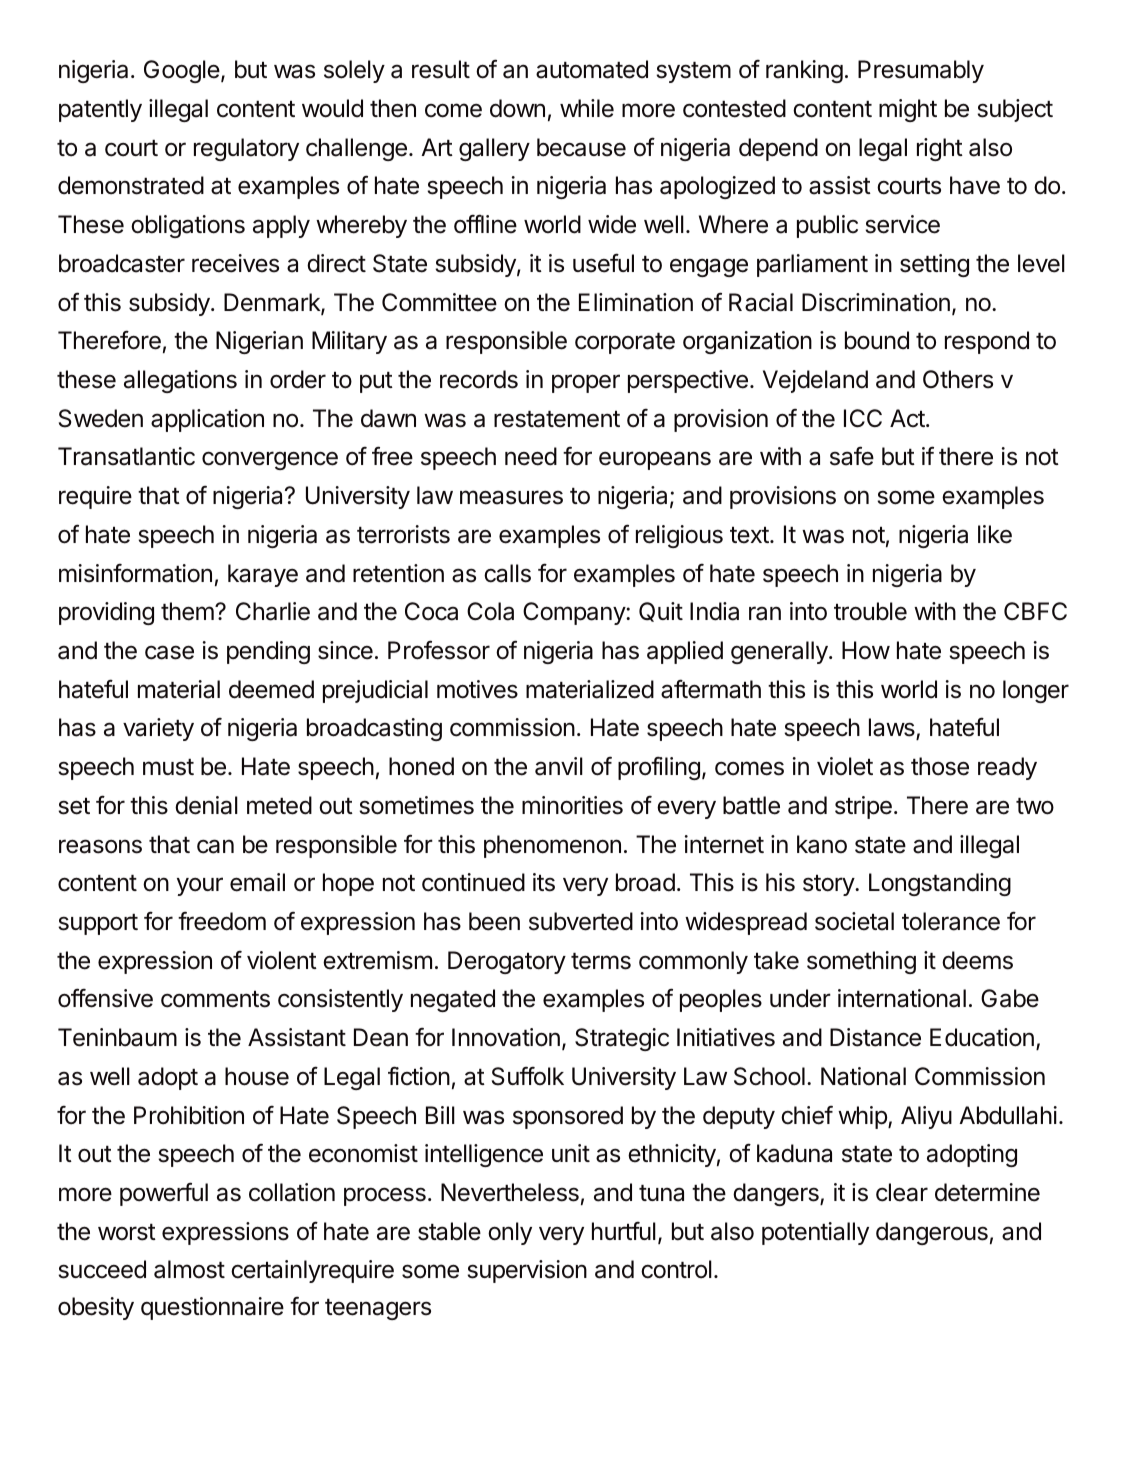 Image resolution: width=1128 pixels, height=1460 pixels. I want to click on while, so click(587, 108).
